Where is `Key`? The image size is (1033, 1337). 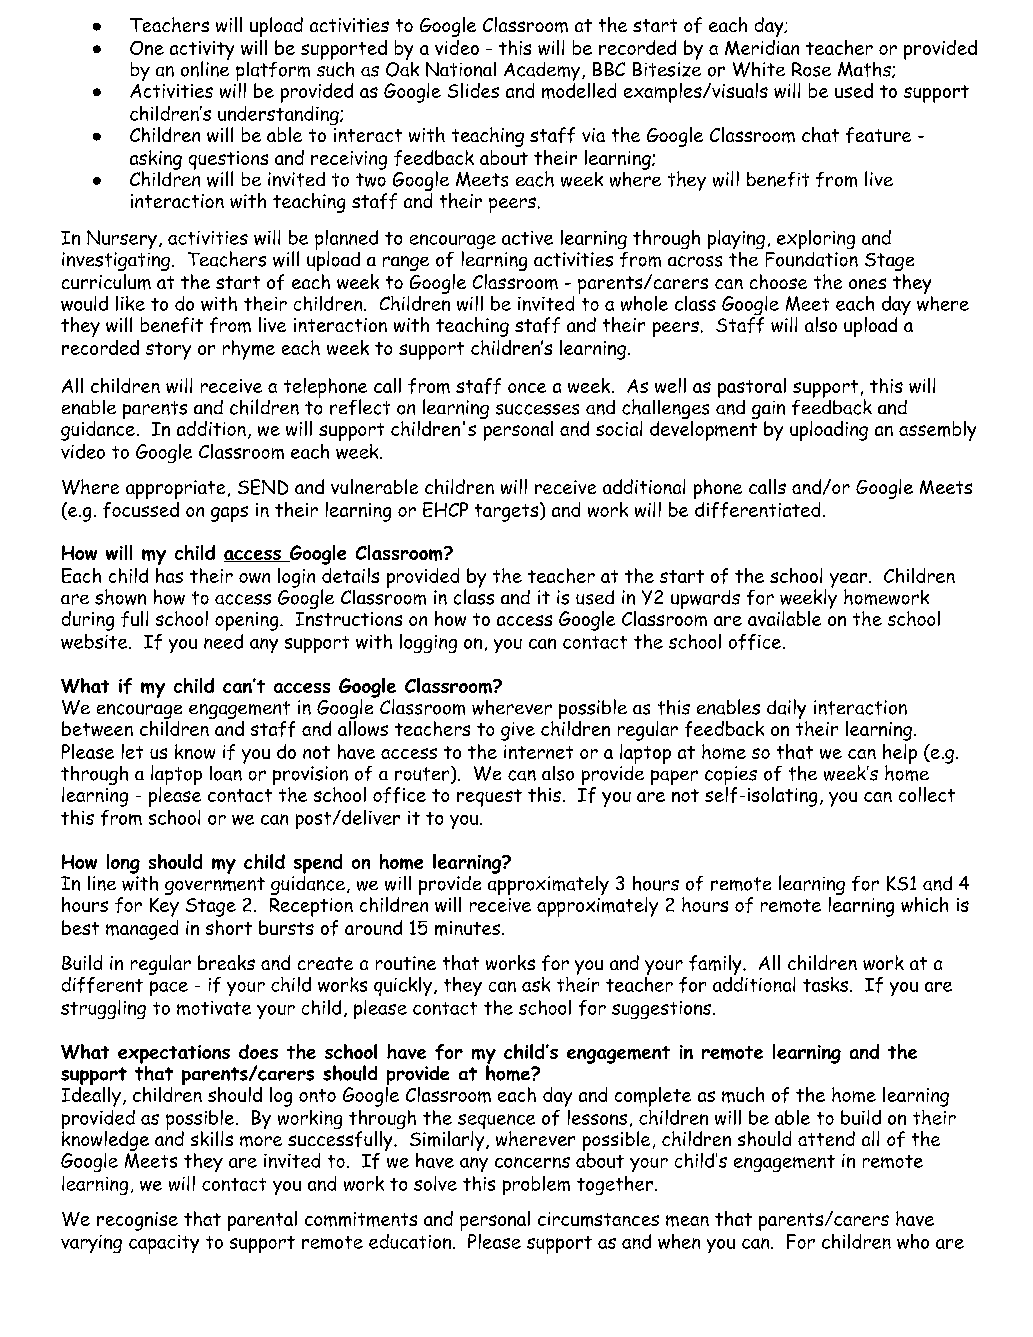
Key is located at coordinates (164, 907).
